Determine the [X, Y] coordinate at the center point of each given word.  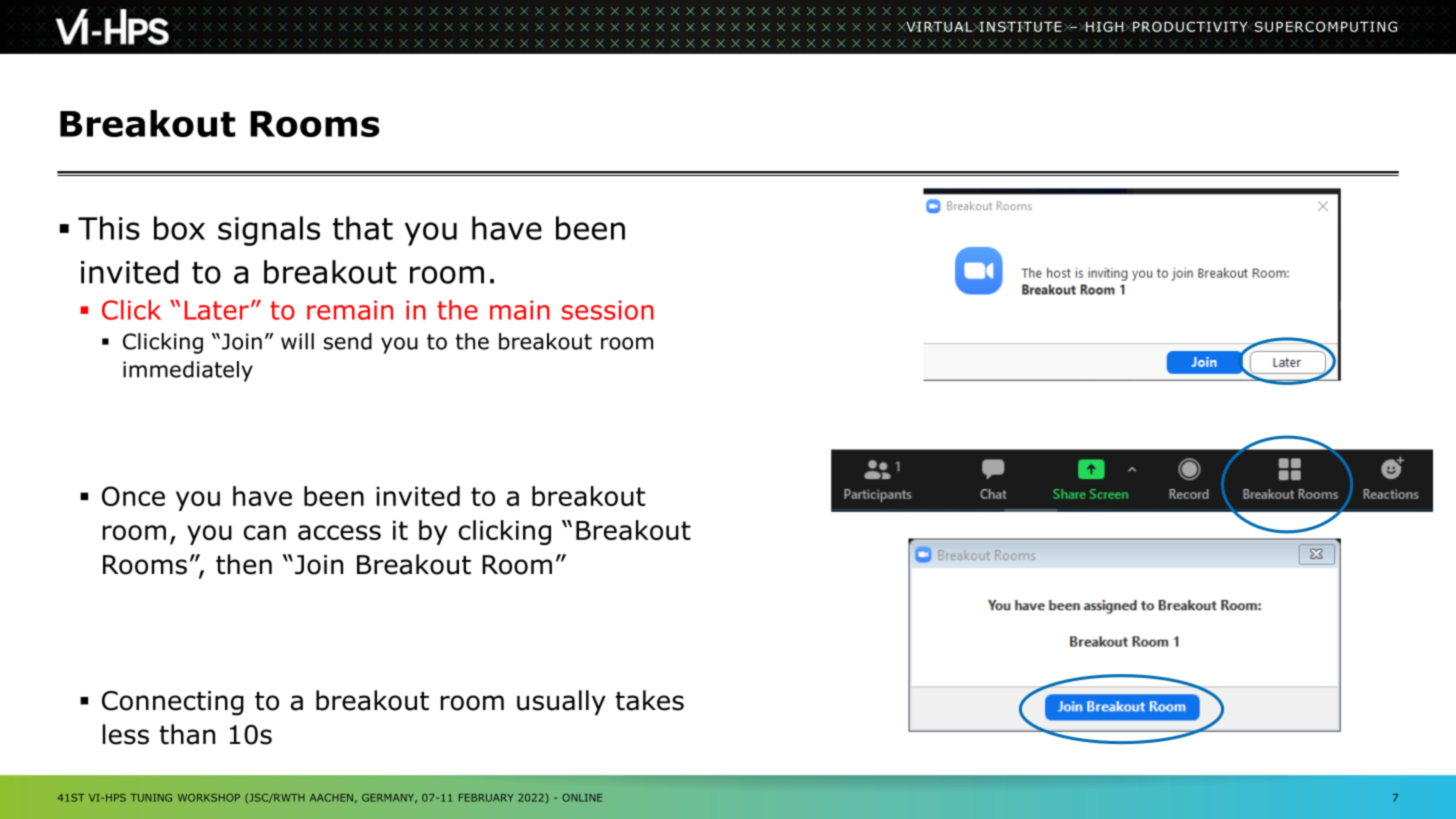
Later [217, 310]
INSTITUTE [1019, 26]
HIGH [1105, 26]
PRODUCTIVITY [1190, 26]
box [179, 228]
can [265, 532]
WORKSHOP [209, 798]
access [339, 532]
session [608, 310]
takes [649, 700]
